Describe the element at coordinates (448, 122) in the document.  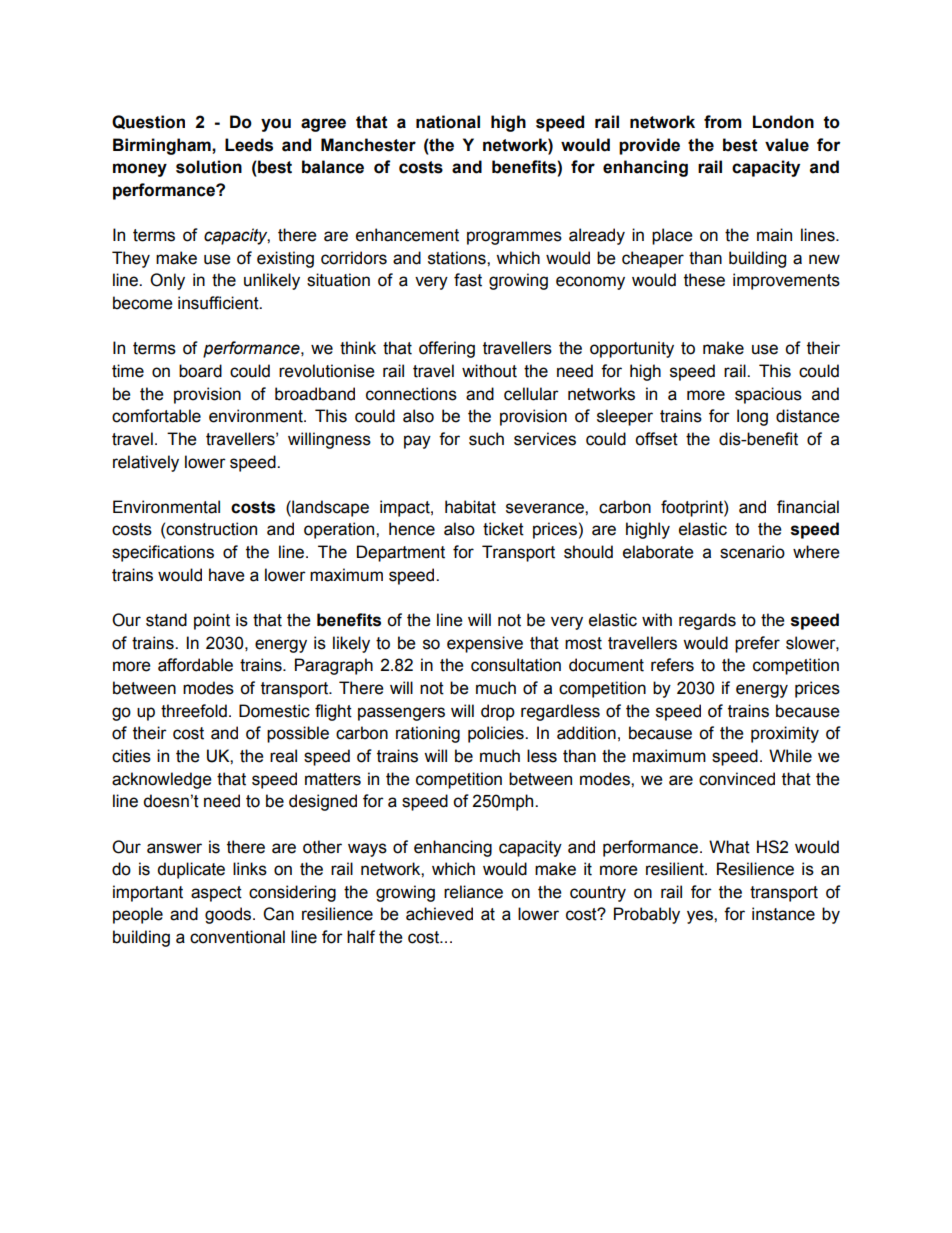
I see `national` at that location.
